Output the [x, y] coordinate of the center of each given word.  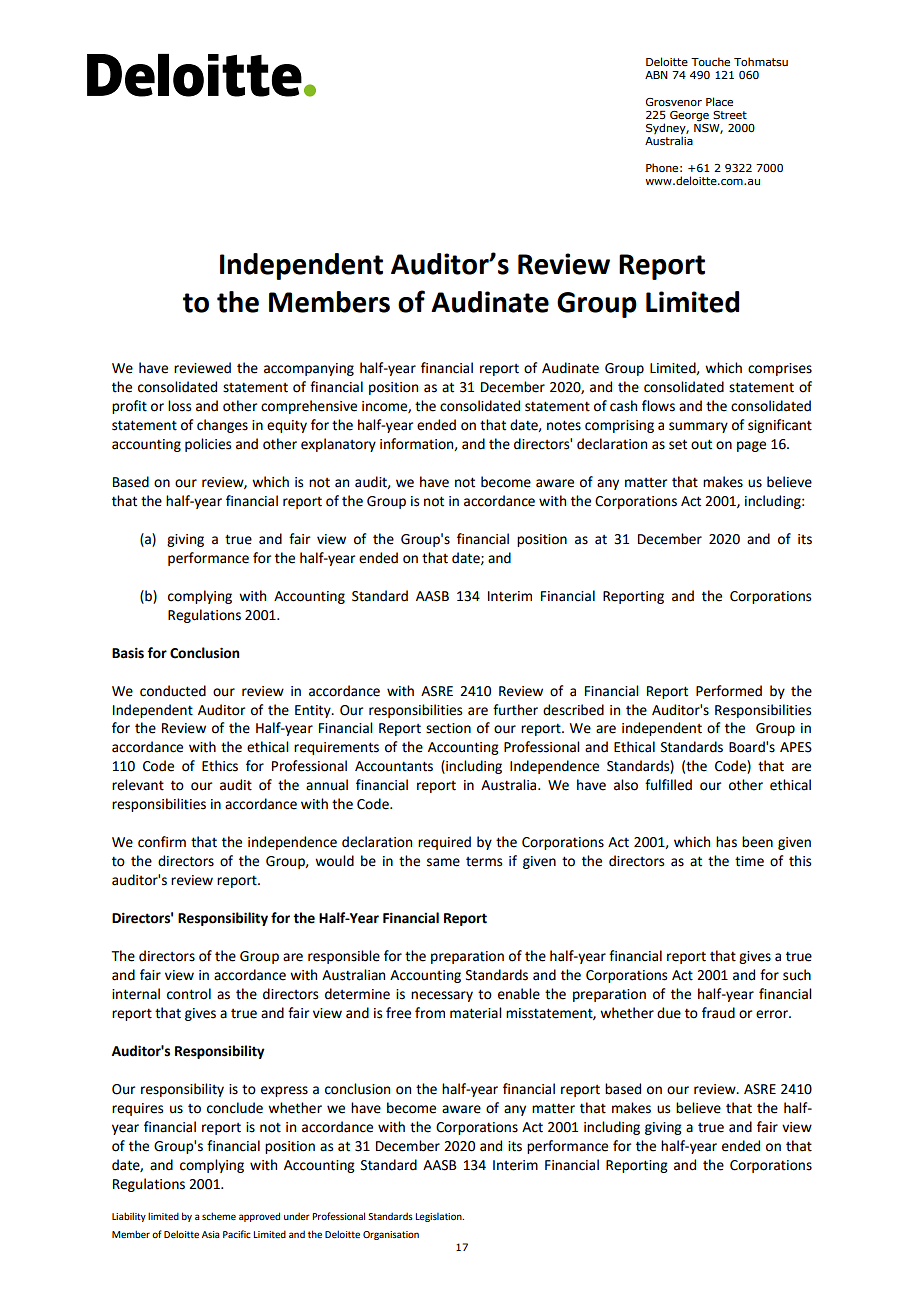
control [189, 994]
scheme [219, 1216]
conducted [173, 691]
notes [564, 425]
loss [179, 406]
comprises [780, 369]
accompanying [309, 369]
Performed [729, 691]
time [749, 861]
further [515, 710]
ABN [656, 75]
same [443, 862]
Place [719, 101]
